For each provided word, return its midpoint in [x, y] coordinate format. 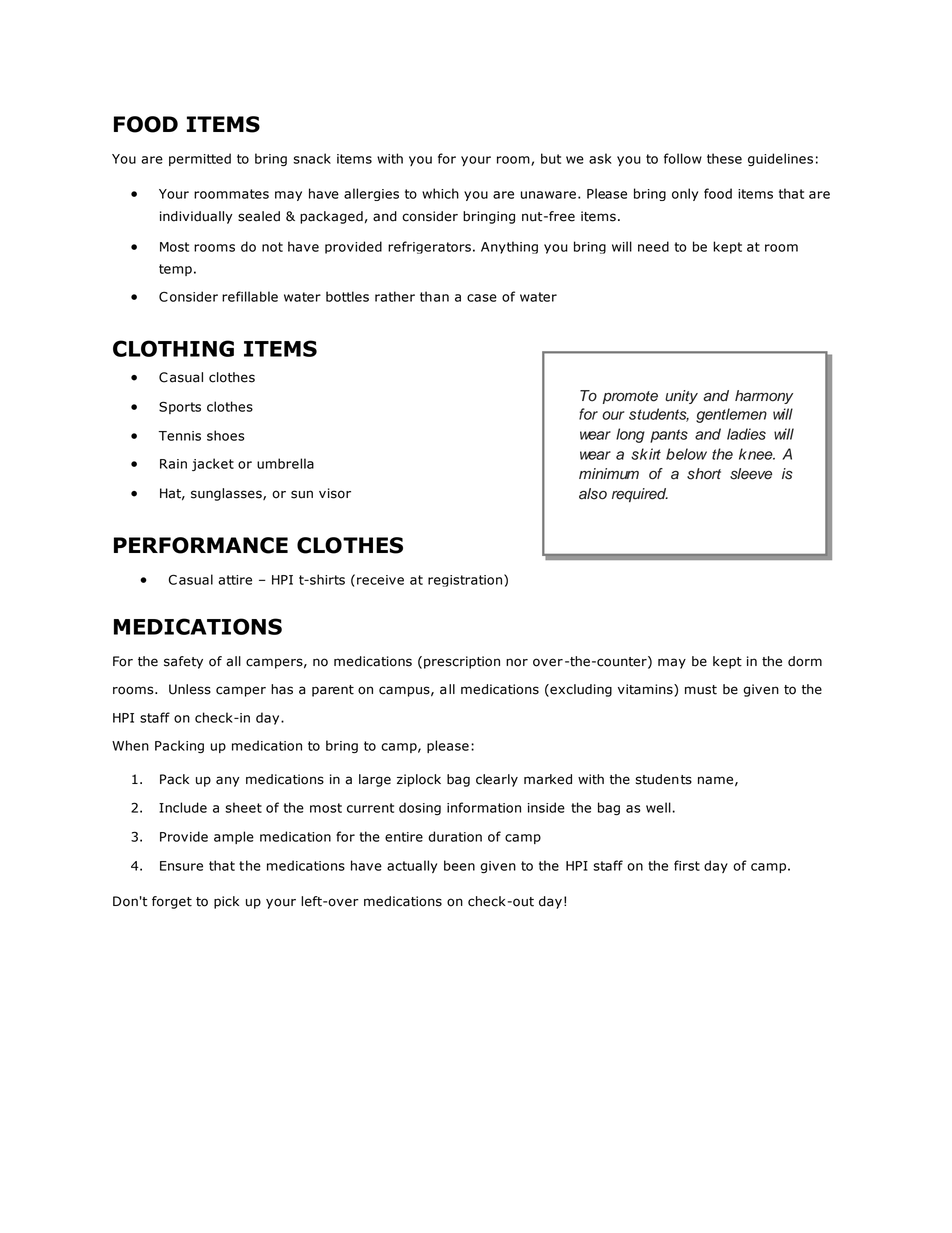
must [701, 690]
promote [630, 397]
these [724, 158]
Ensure [181, 866]
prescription [462, 662]
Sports [180, 407]
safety [183, 662]
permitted [200, 159]
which [440, 193]
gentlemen [731, 415]
